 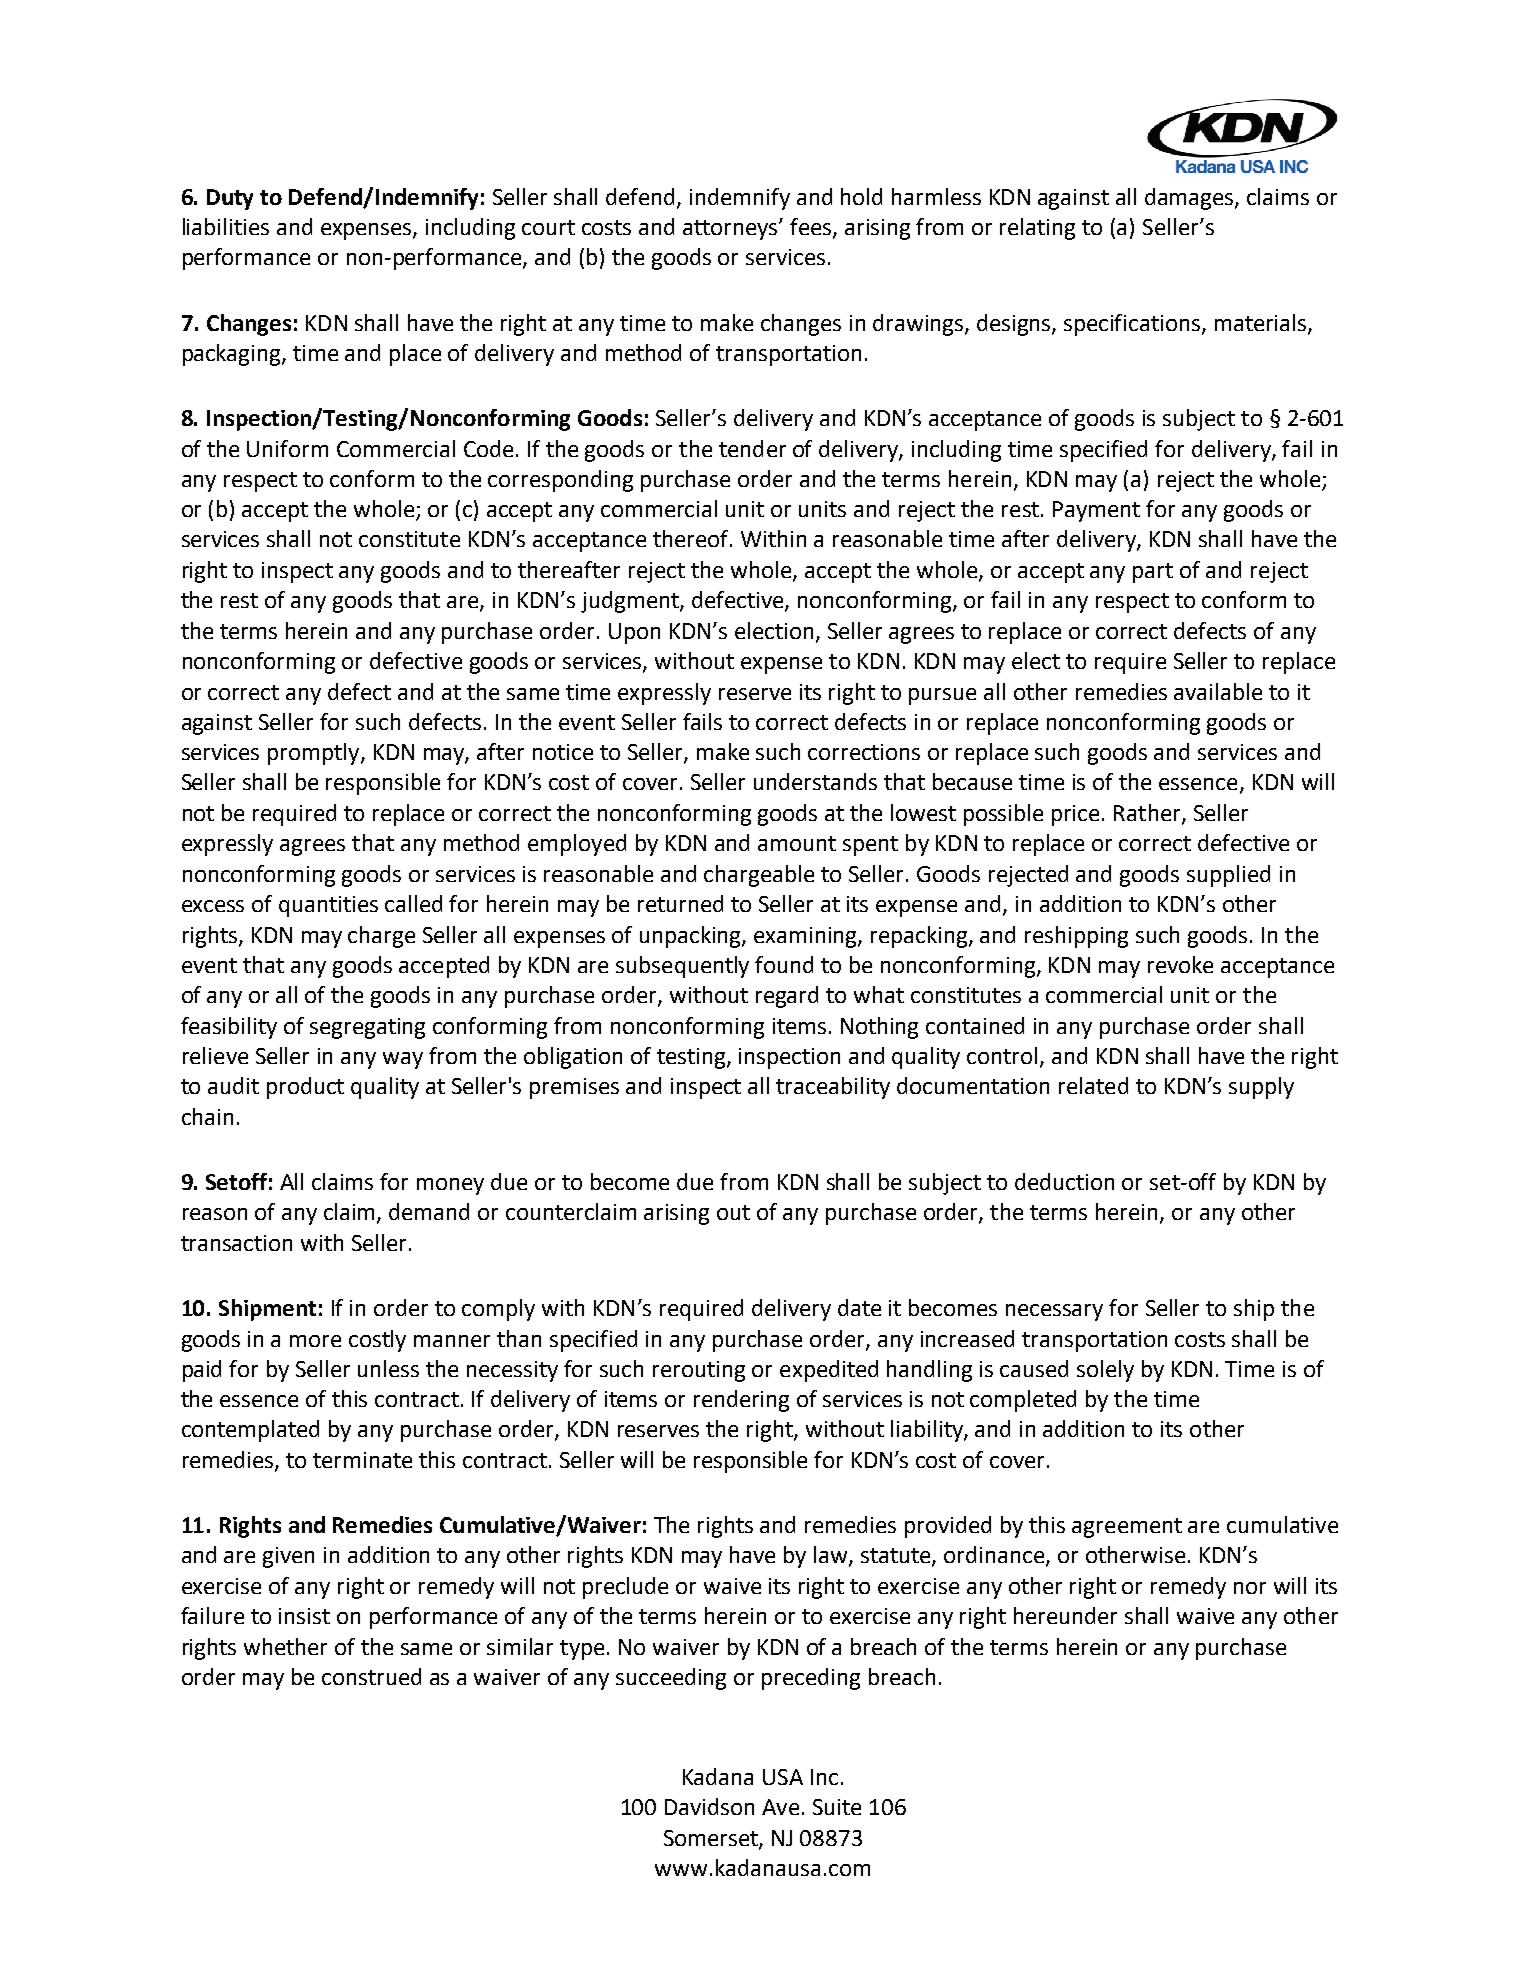 I want to click on traceability, so click(x=833, y=1088).
